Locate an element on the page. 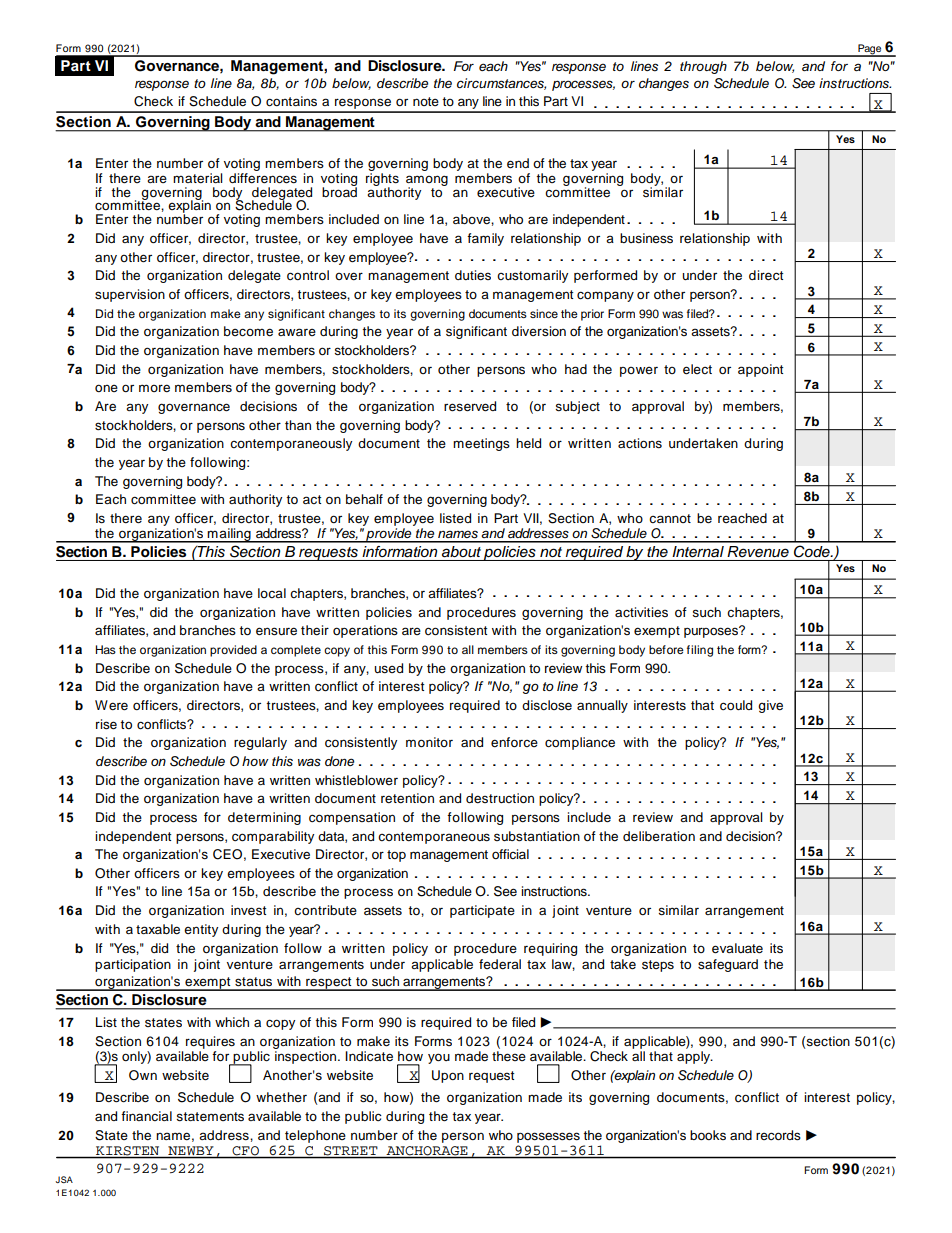 This page has width=952, height=1233. rise is located at coordinates (106, 724).
